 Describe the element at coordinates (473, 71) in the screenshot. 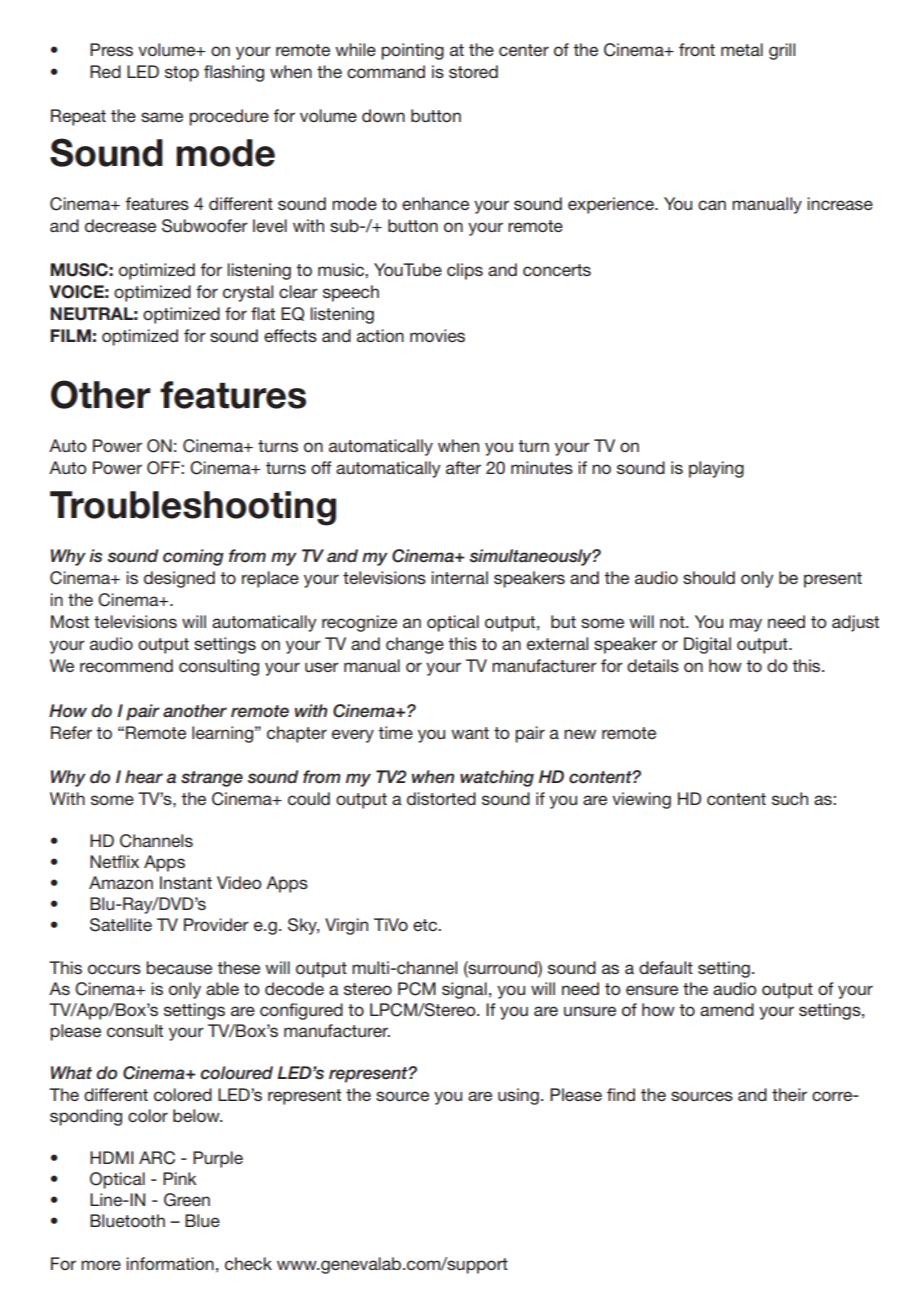

I see `stored` at that location.
